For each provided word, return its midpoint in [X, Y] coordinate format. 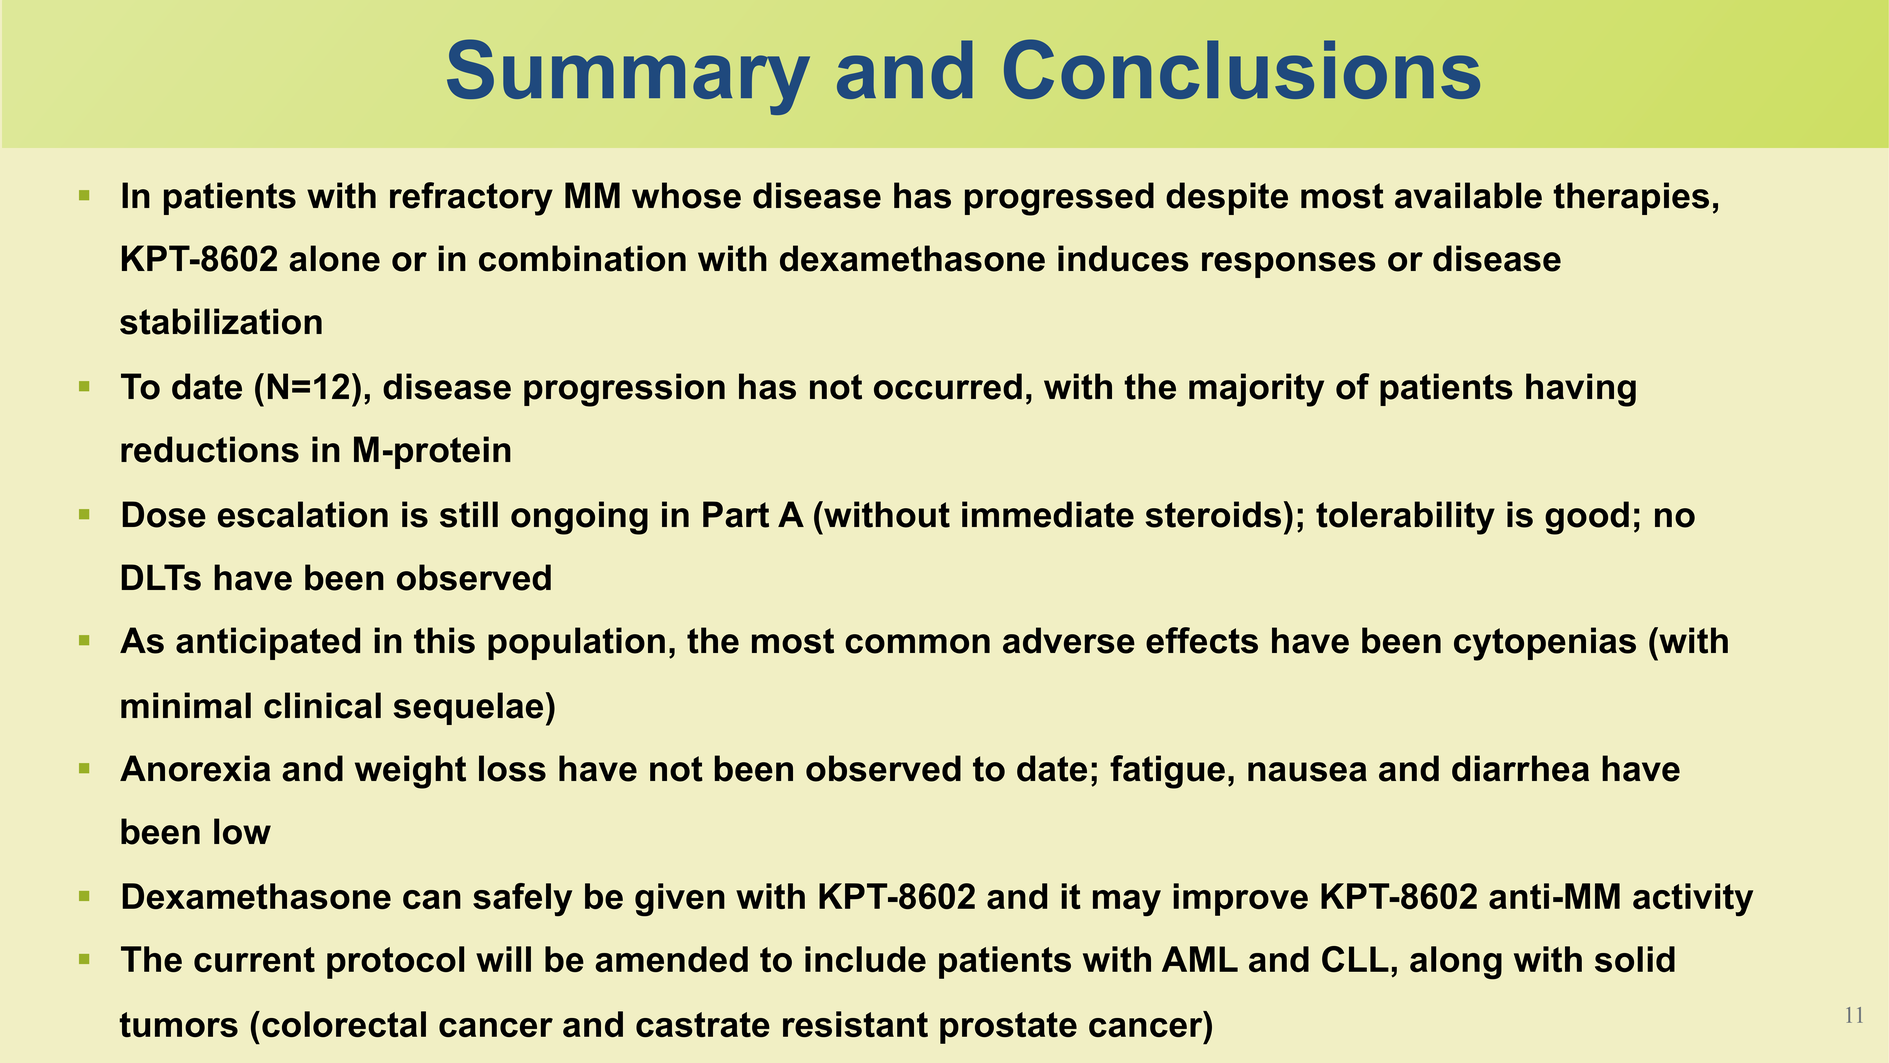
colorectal [344, 1024]
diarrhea [1520, 768]
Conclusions [1242, 69]
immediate [1048, 514]
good [1587, 518]
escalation [303, 514]
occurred [948, 386]
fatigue [1167, 772]
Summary [628, 77]
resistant [855, 1024]
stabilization [221, 321]
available [1468, 195]
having [1581, 390]
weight [410, 772]
